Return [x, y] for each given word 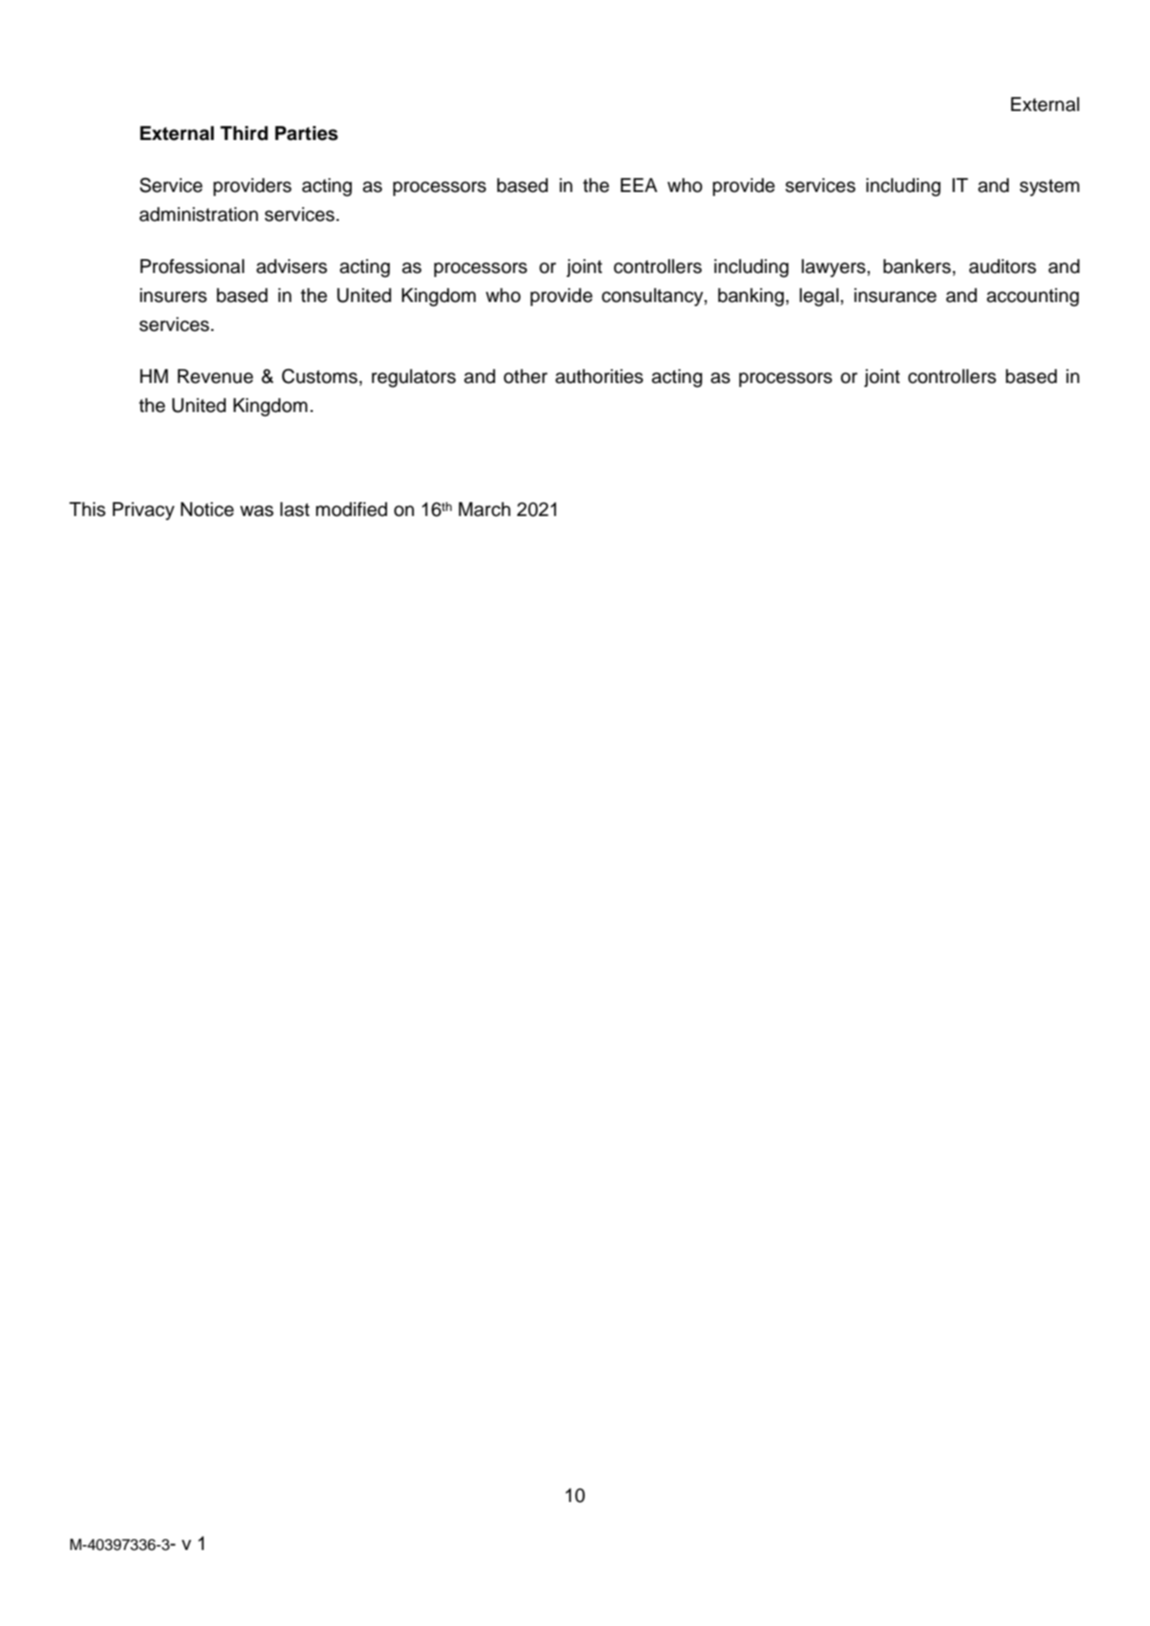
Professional [192, 266]
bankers [917, 266]
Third [244, 133]
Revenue [215, 376]
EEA [639, 185]
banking [751, 297]
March [485, 509]
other [526, 376]
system [1050, 187]
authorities [599, 376]
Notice [207, 509]
